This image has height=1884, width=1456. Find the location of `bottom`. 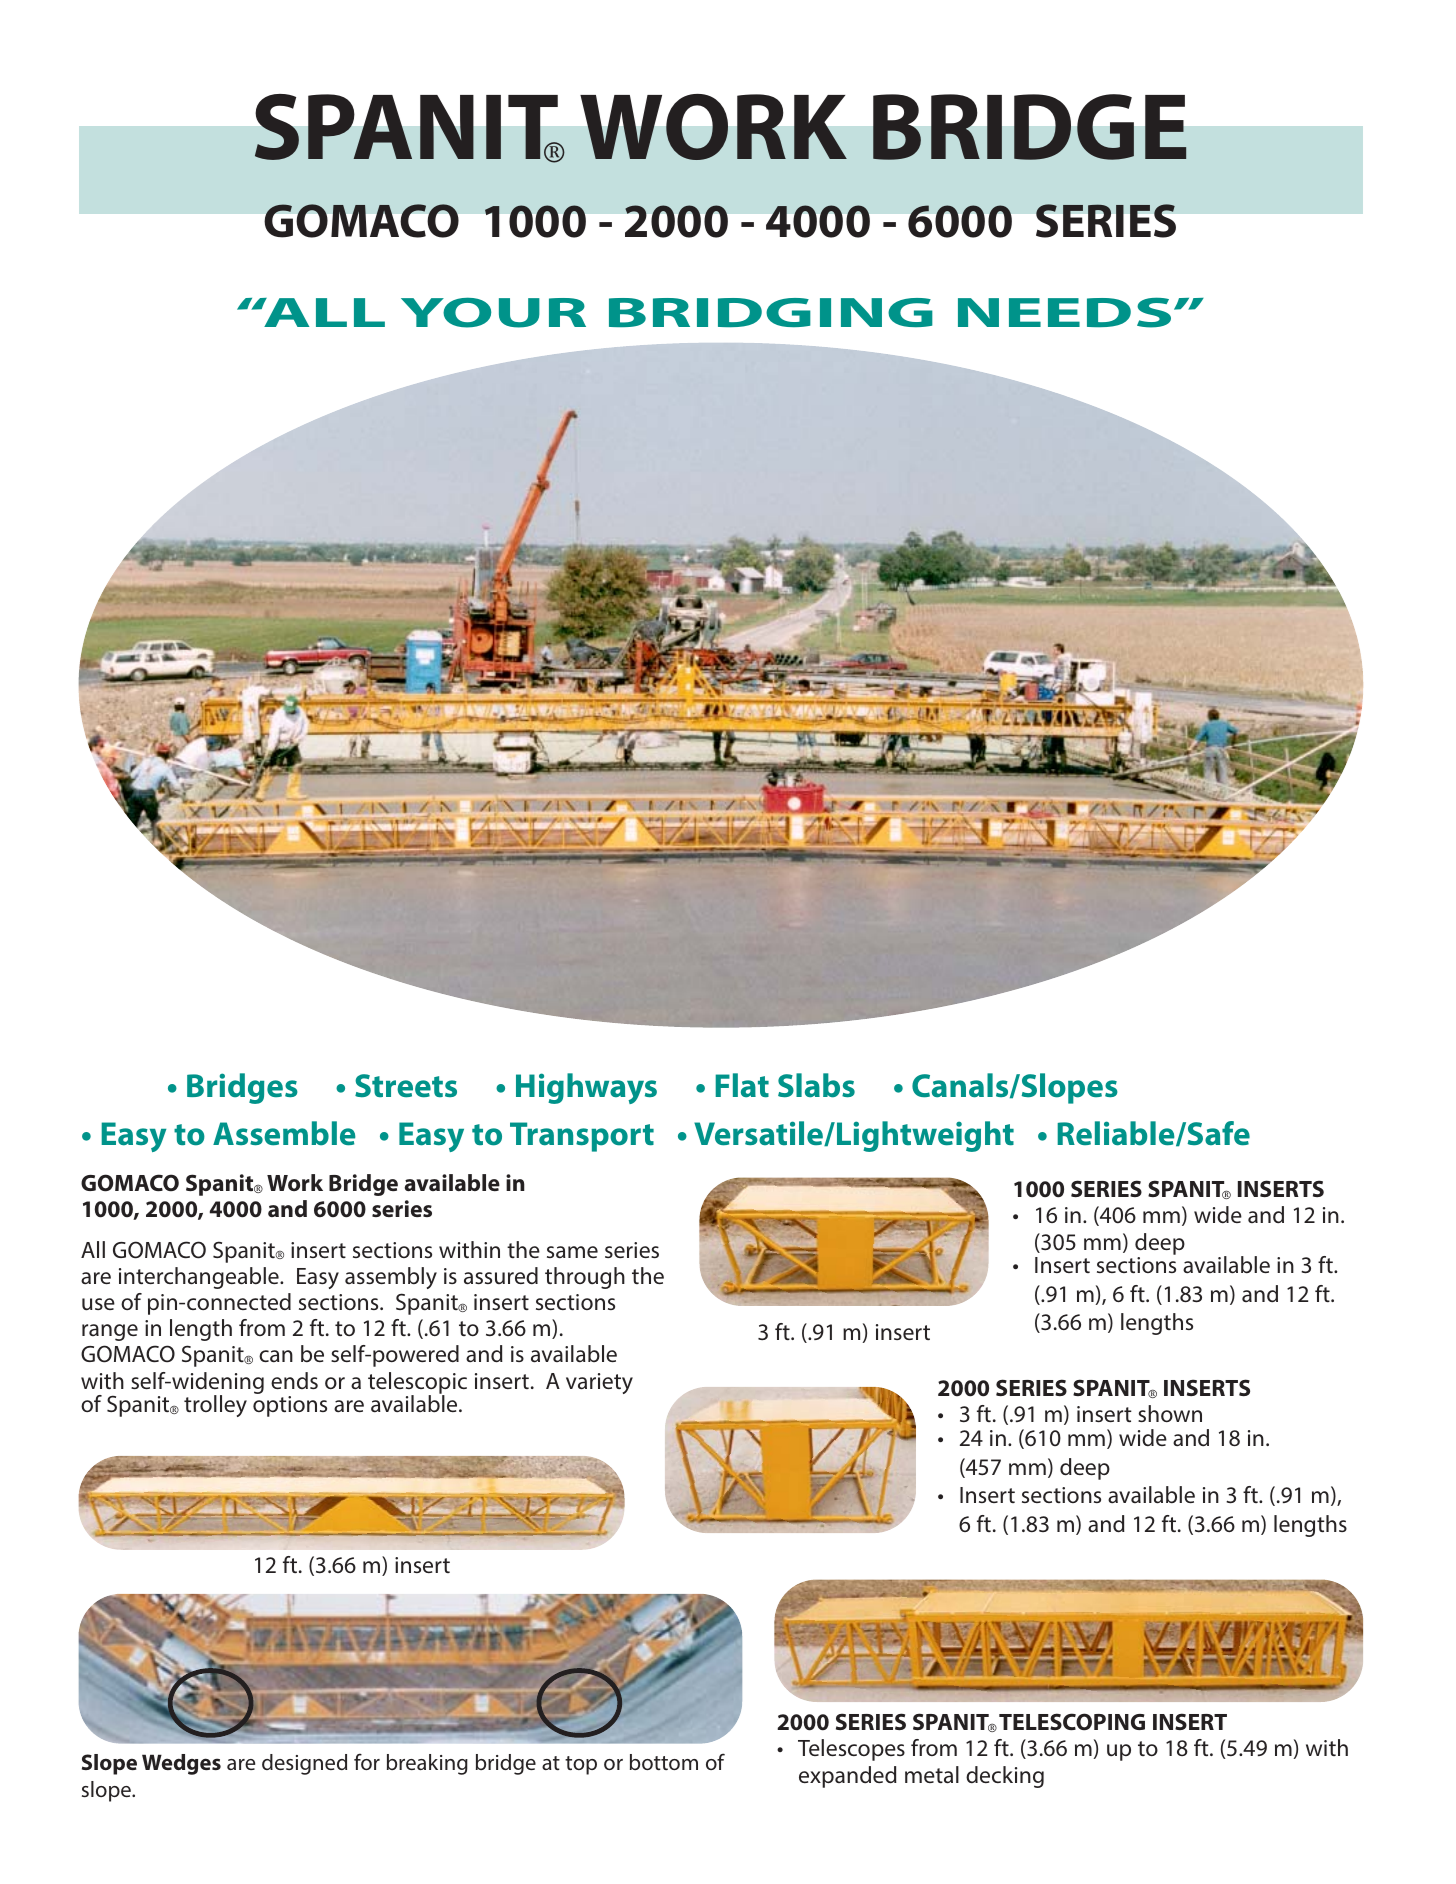

bottom is located at coordinates (664, 1762).
